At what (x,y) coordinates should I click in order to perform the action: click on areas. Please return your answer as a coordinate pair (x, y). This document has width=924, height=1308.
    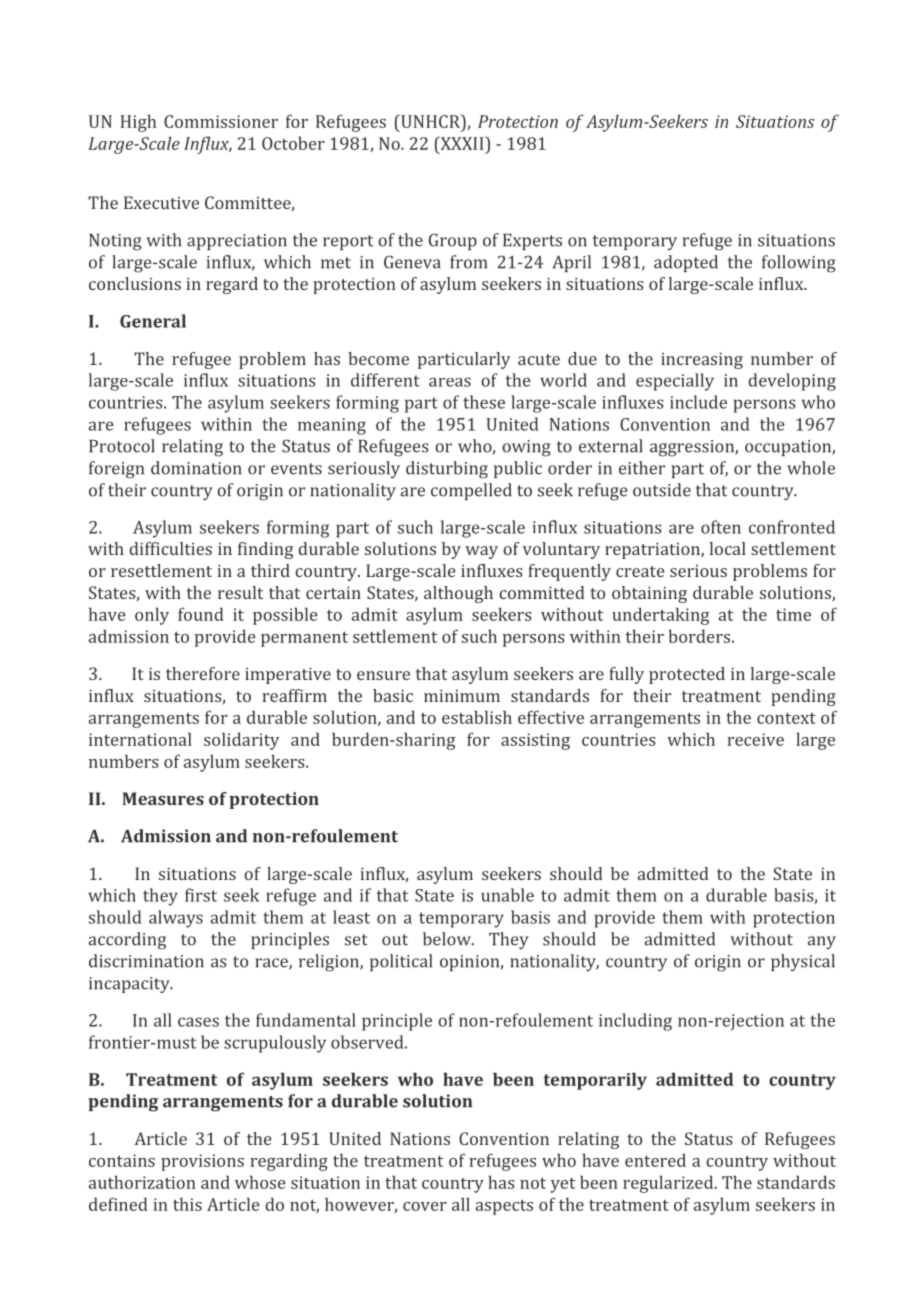
    Looking at the image, I should click on (450, 382).
